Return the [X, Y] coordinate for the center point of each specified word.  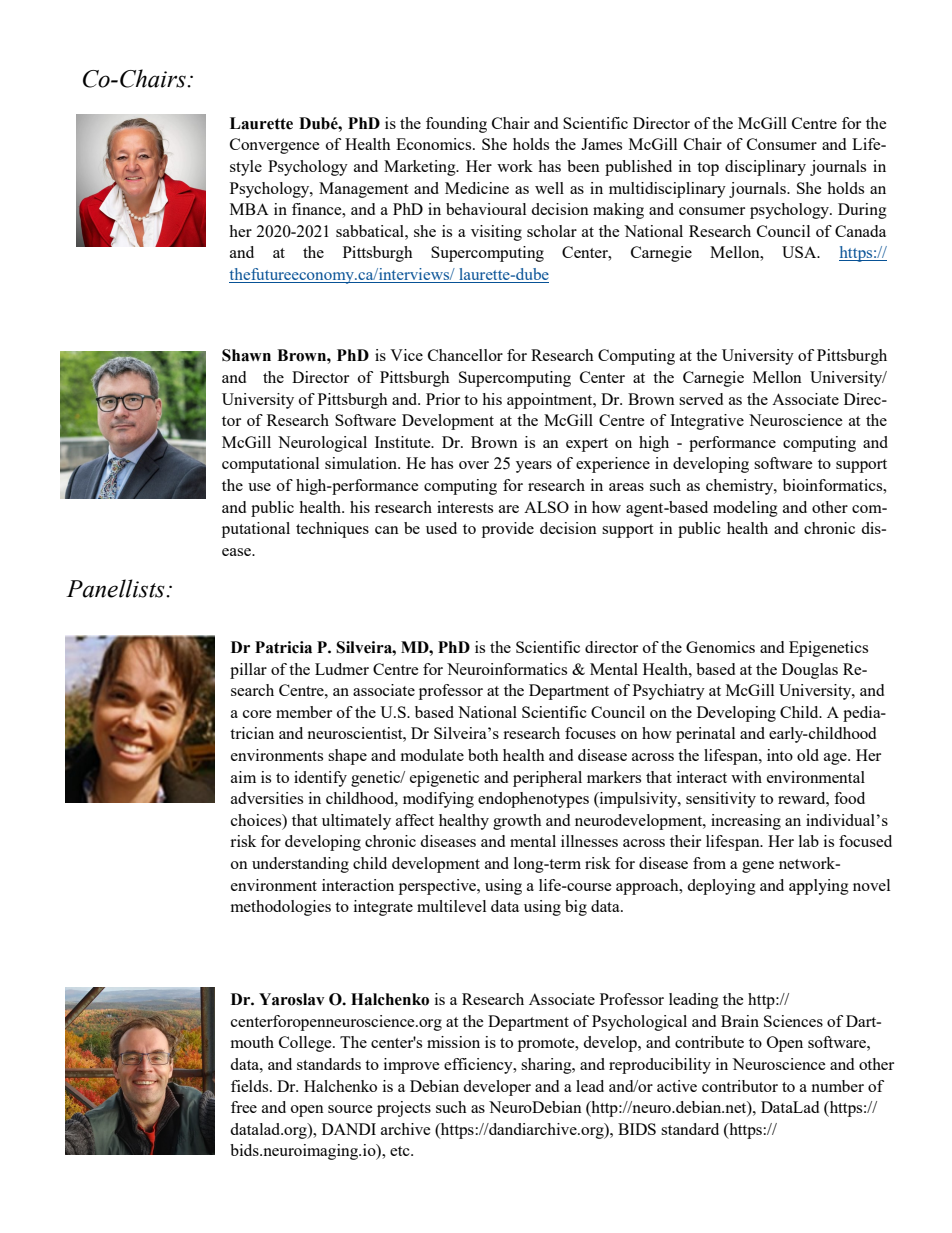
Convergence [275, 146]
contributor [740, 1086]
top [708, 169]
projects [404, 1109]
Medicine [477, 188]
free [244, 1107]
